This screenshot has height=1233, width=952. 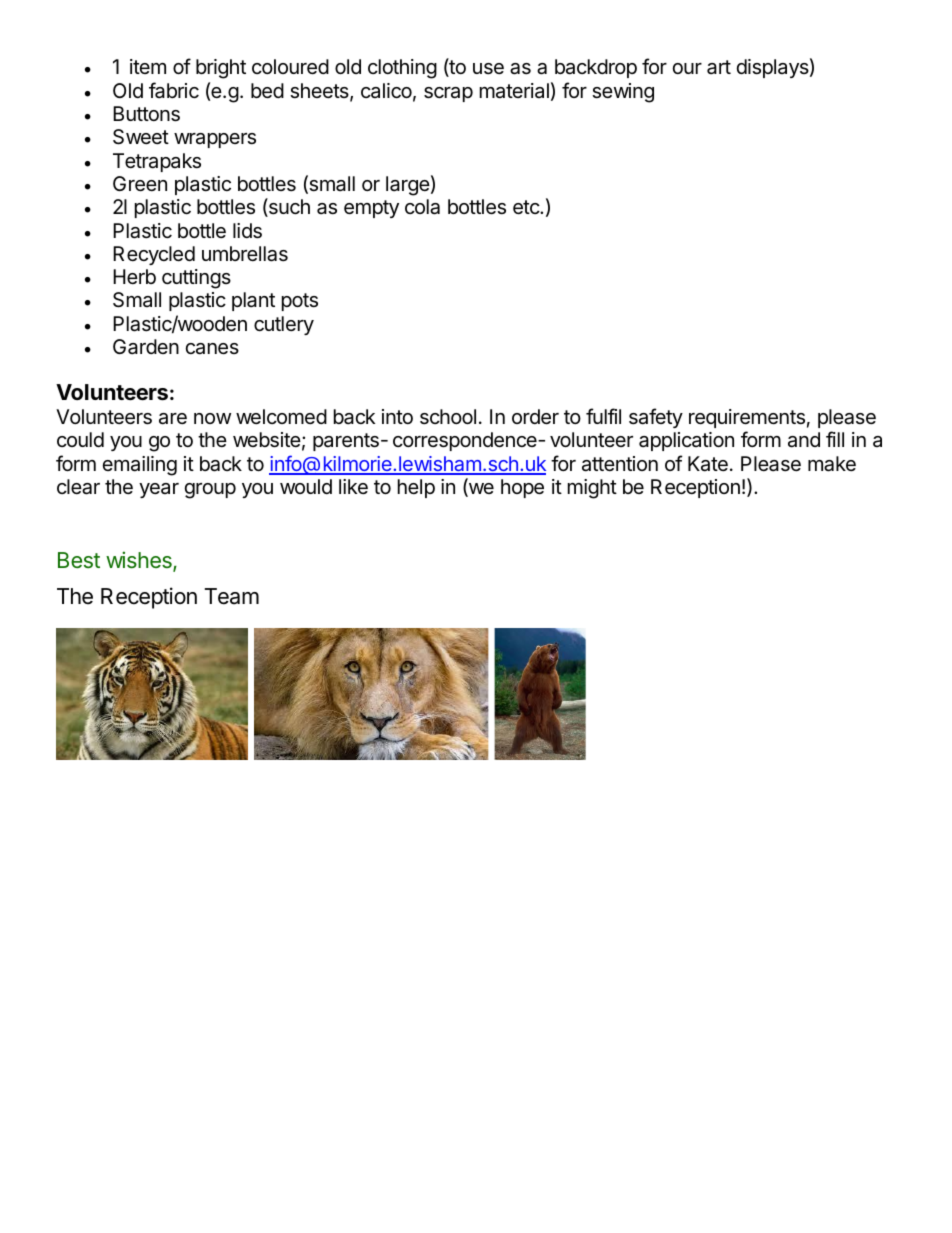 What do you see at coordinates (448, 94) in the screenshot?
I see `scrap` at bounding box center [448, 94].
